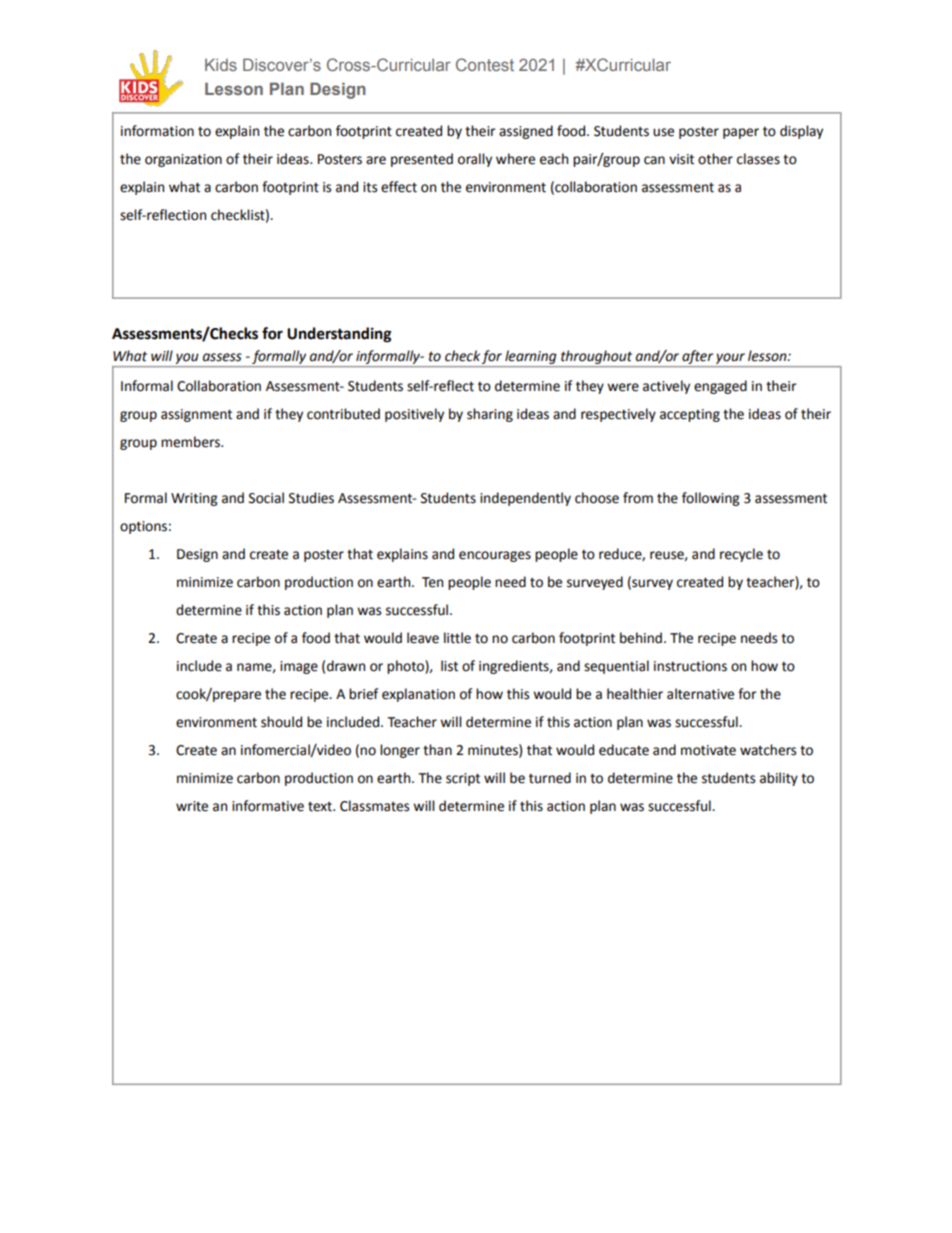 The image size is (952, 1233). Describe the element at coordinates (268, 806) in the screenshot. I see `informative` at that location.
